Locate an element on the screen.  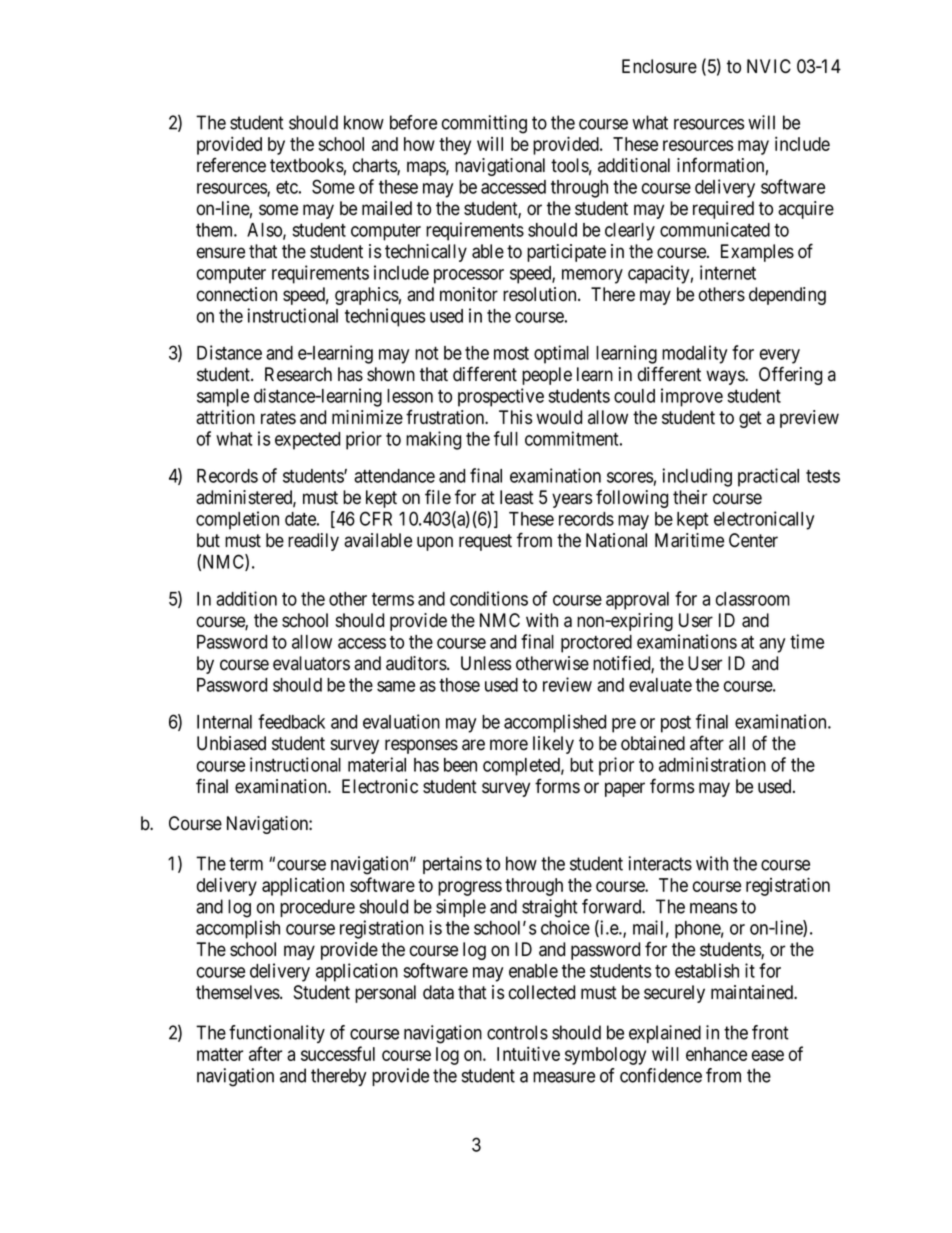
least is located at coordinates (517, 497).
